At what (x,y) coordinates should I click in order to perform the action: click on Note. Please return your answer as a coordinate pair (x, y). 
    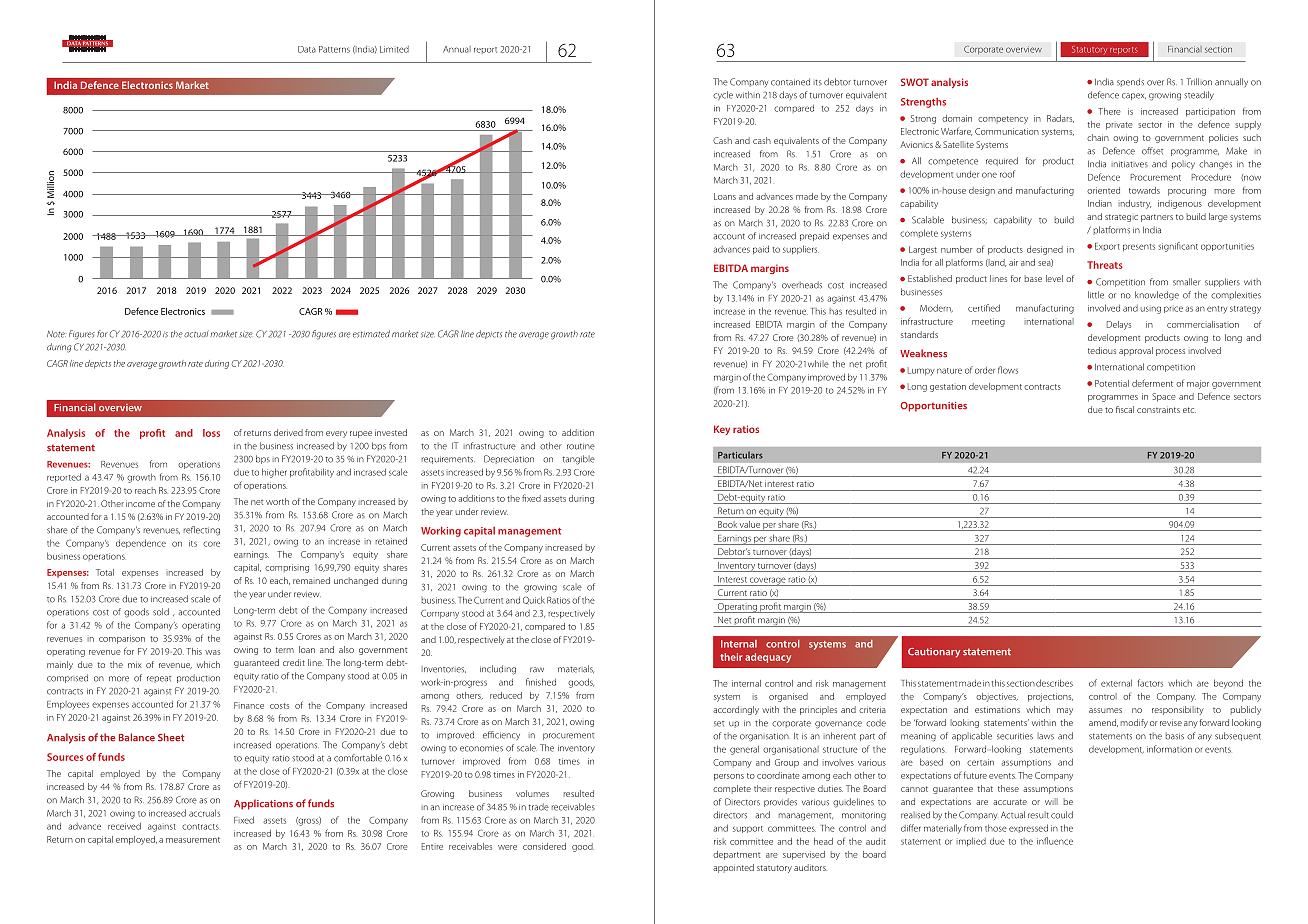
    Looking at the image, I should click on (56, 334).
